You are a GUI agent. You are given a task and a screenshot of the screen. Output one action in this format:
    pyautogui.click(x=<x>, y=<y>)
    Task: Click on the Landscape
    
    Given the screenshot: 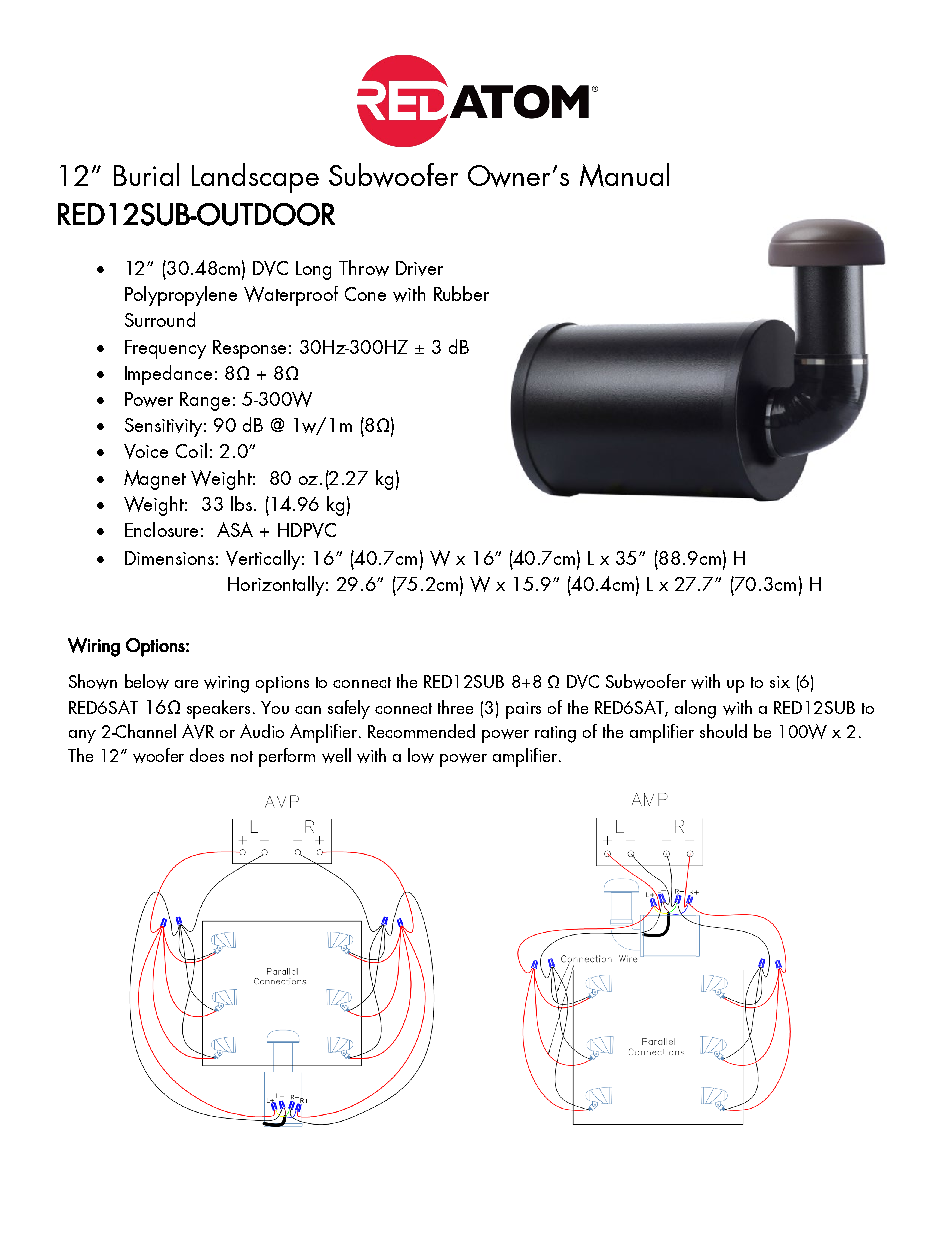 What is the action you would take?
    pyautogui.click(x=255, y=178)
